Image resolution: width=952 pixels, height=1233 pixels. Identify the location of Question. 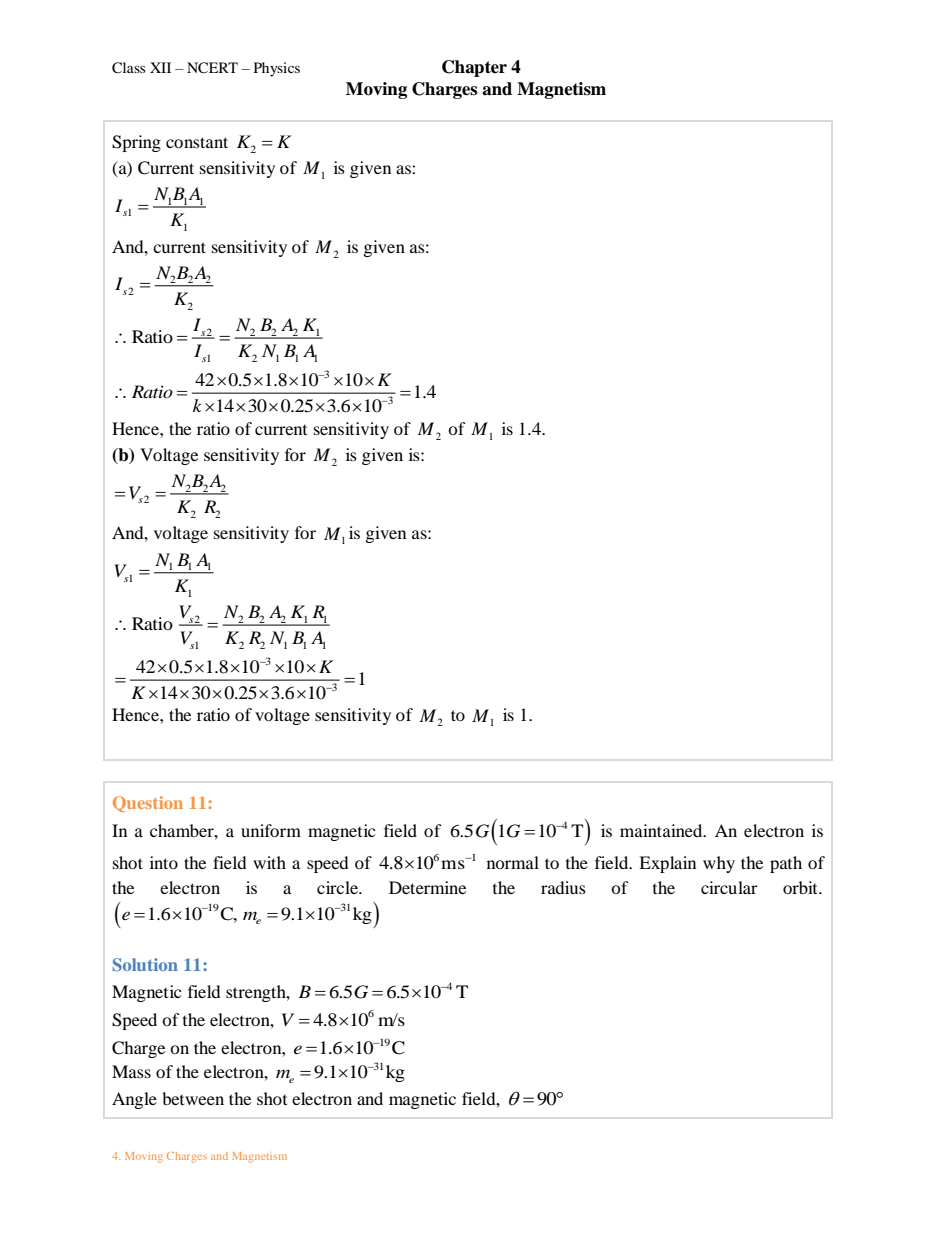
(148, 804).
